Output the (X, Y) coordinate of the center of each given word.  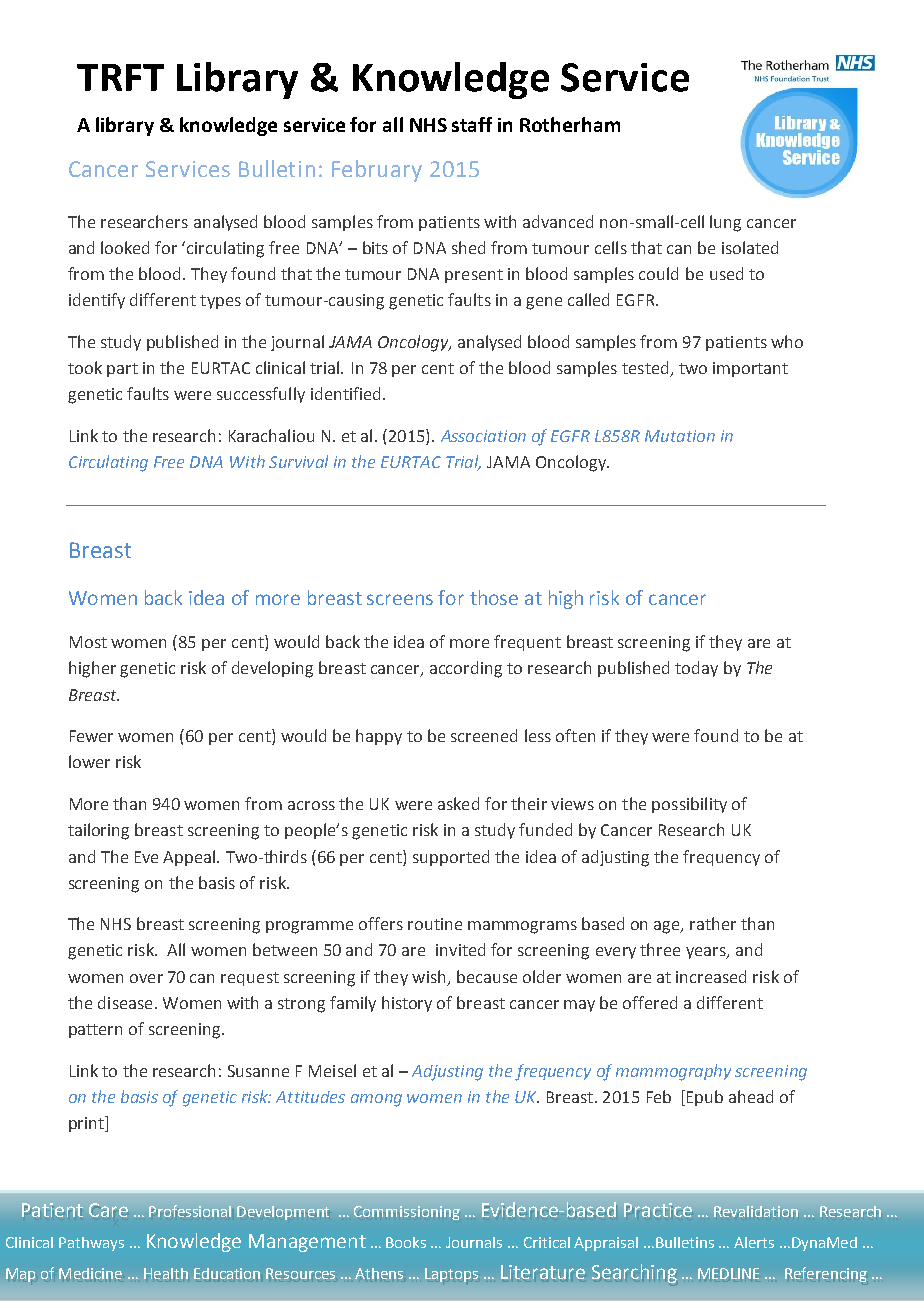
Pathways (91, 1244)
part (122, 370)
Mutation (680, 436)
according (466, 669)
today (696, 669)
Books (406, 1242)
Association (483, 436)
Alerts (754, 1242)
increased (711, 976)
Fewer (91, 736)
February (377, 171)
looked (125, 247)
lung (725, 223)
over (146, 978)
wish (428, 976)
